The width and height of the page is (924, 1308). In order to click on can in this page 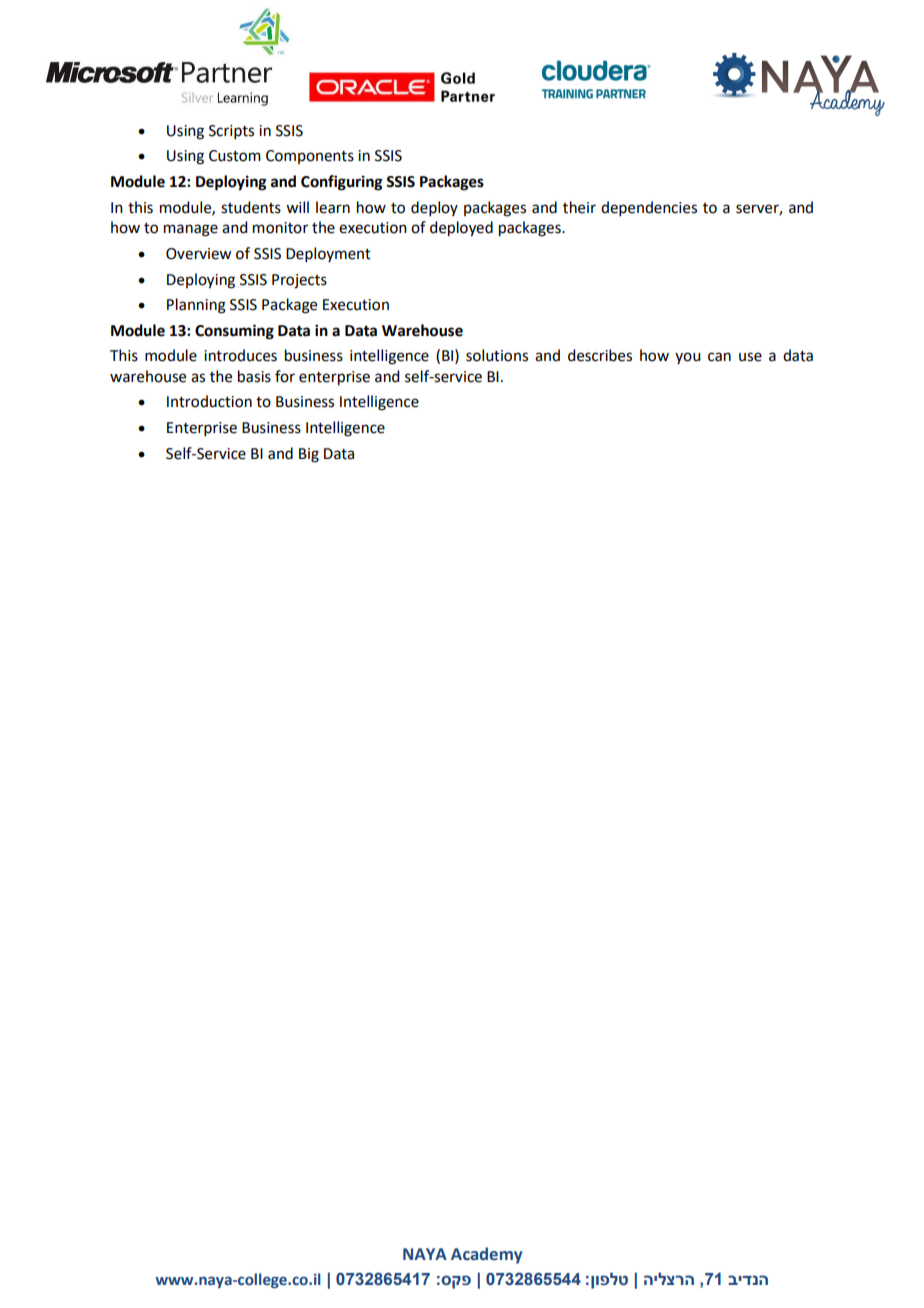, I will do `click(719, 357)`.
